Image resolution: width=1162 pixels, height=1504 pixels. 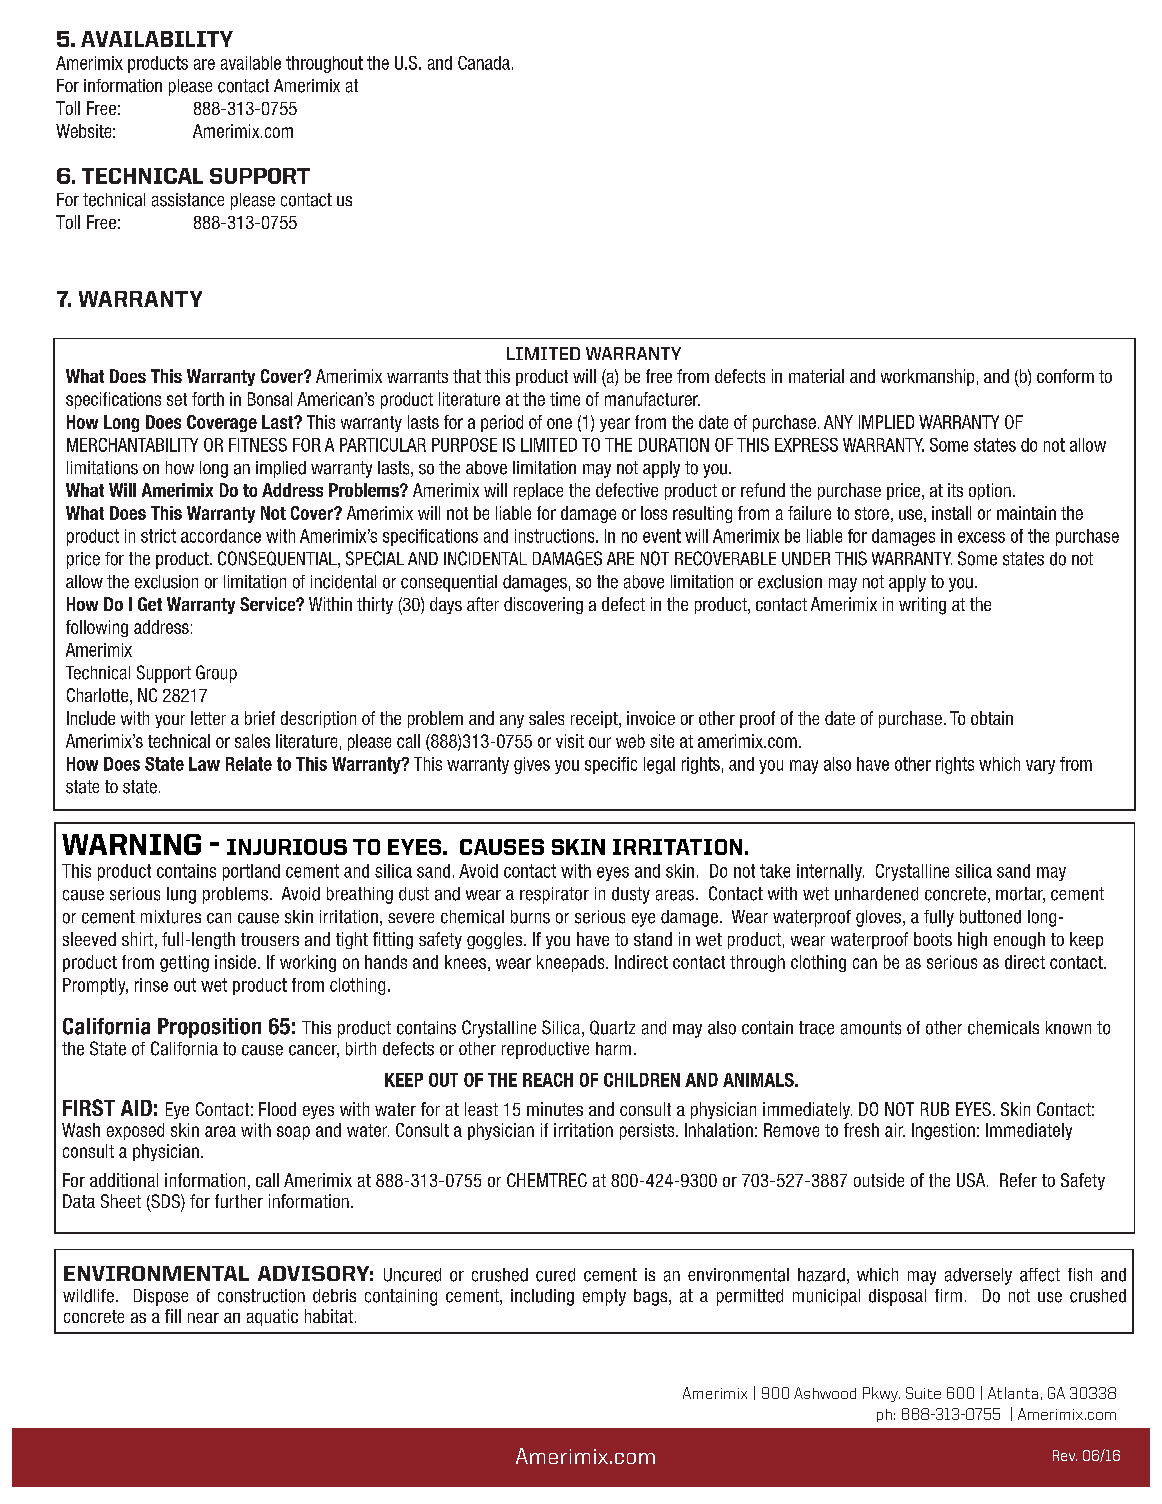 I want to click on workmanship, so click(x=927, y=377).
